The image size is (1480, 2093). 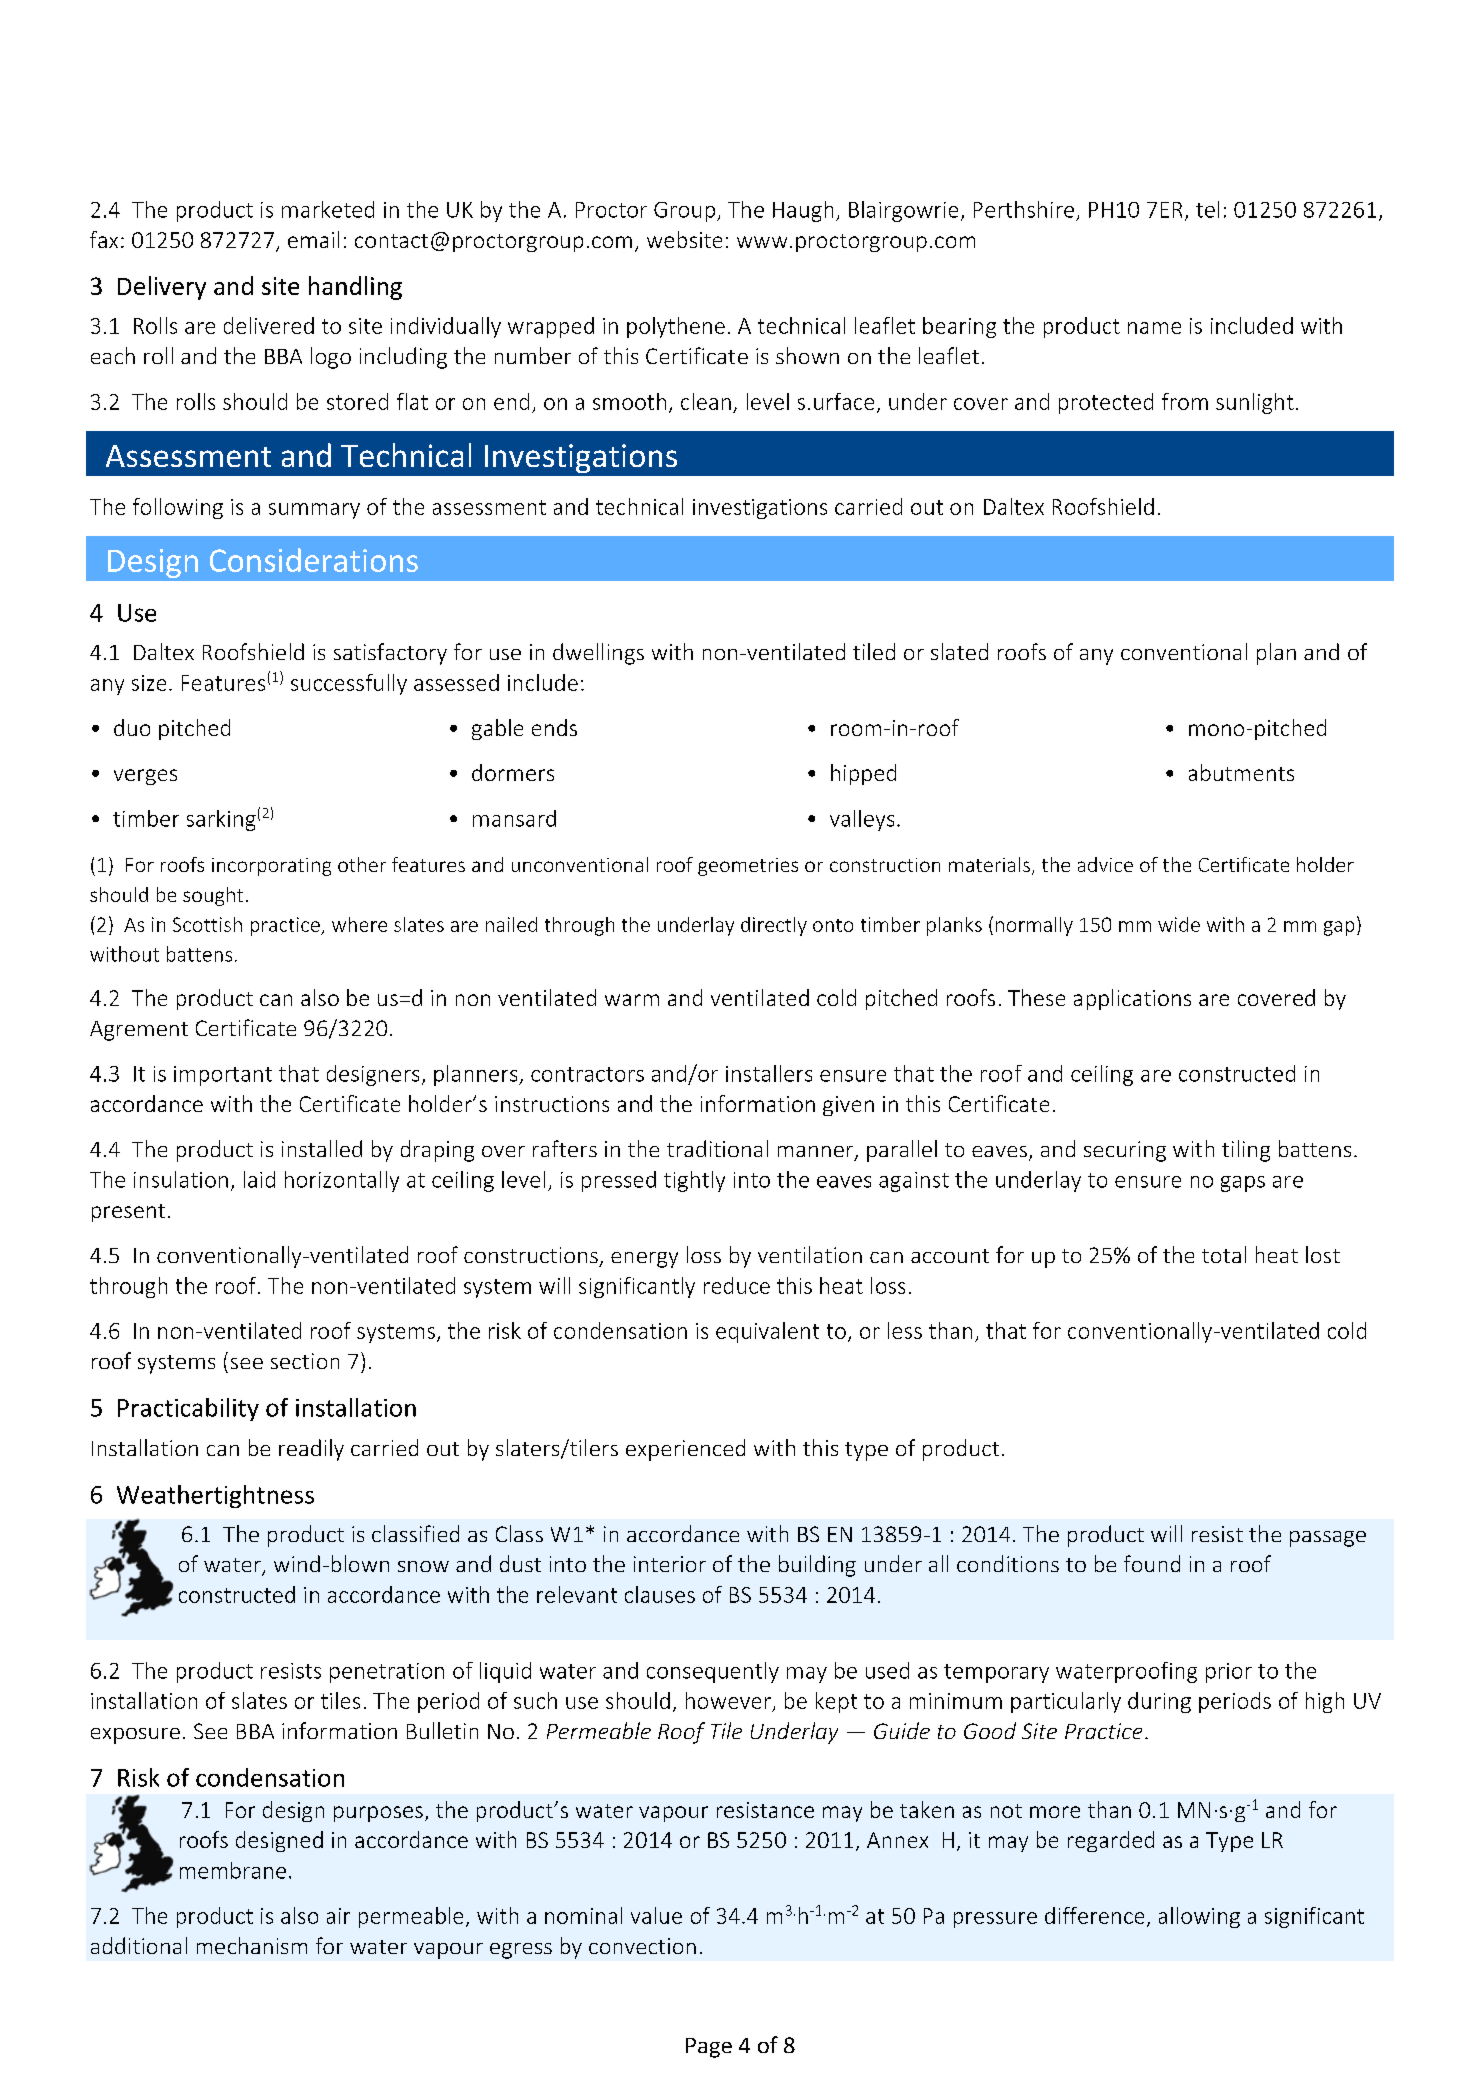 What do you see at coordinates (1207, 209) in the image?
I see `tel` at bounding box center [1207, 209].
